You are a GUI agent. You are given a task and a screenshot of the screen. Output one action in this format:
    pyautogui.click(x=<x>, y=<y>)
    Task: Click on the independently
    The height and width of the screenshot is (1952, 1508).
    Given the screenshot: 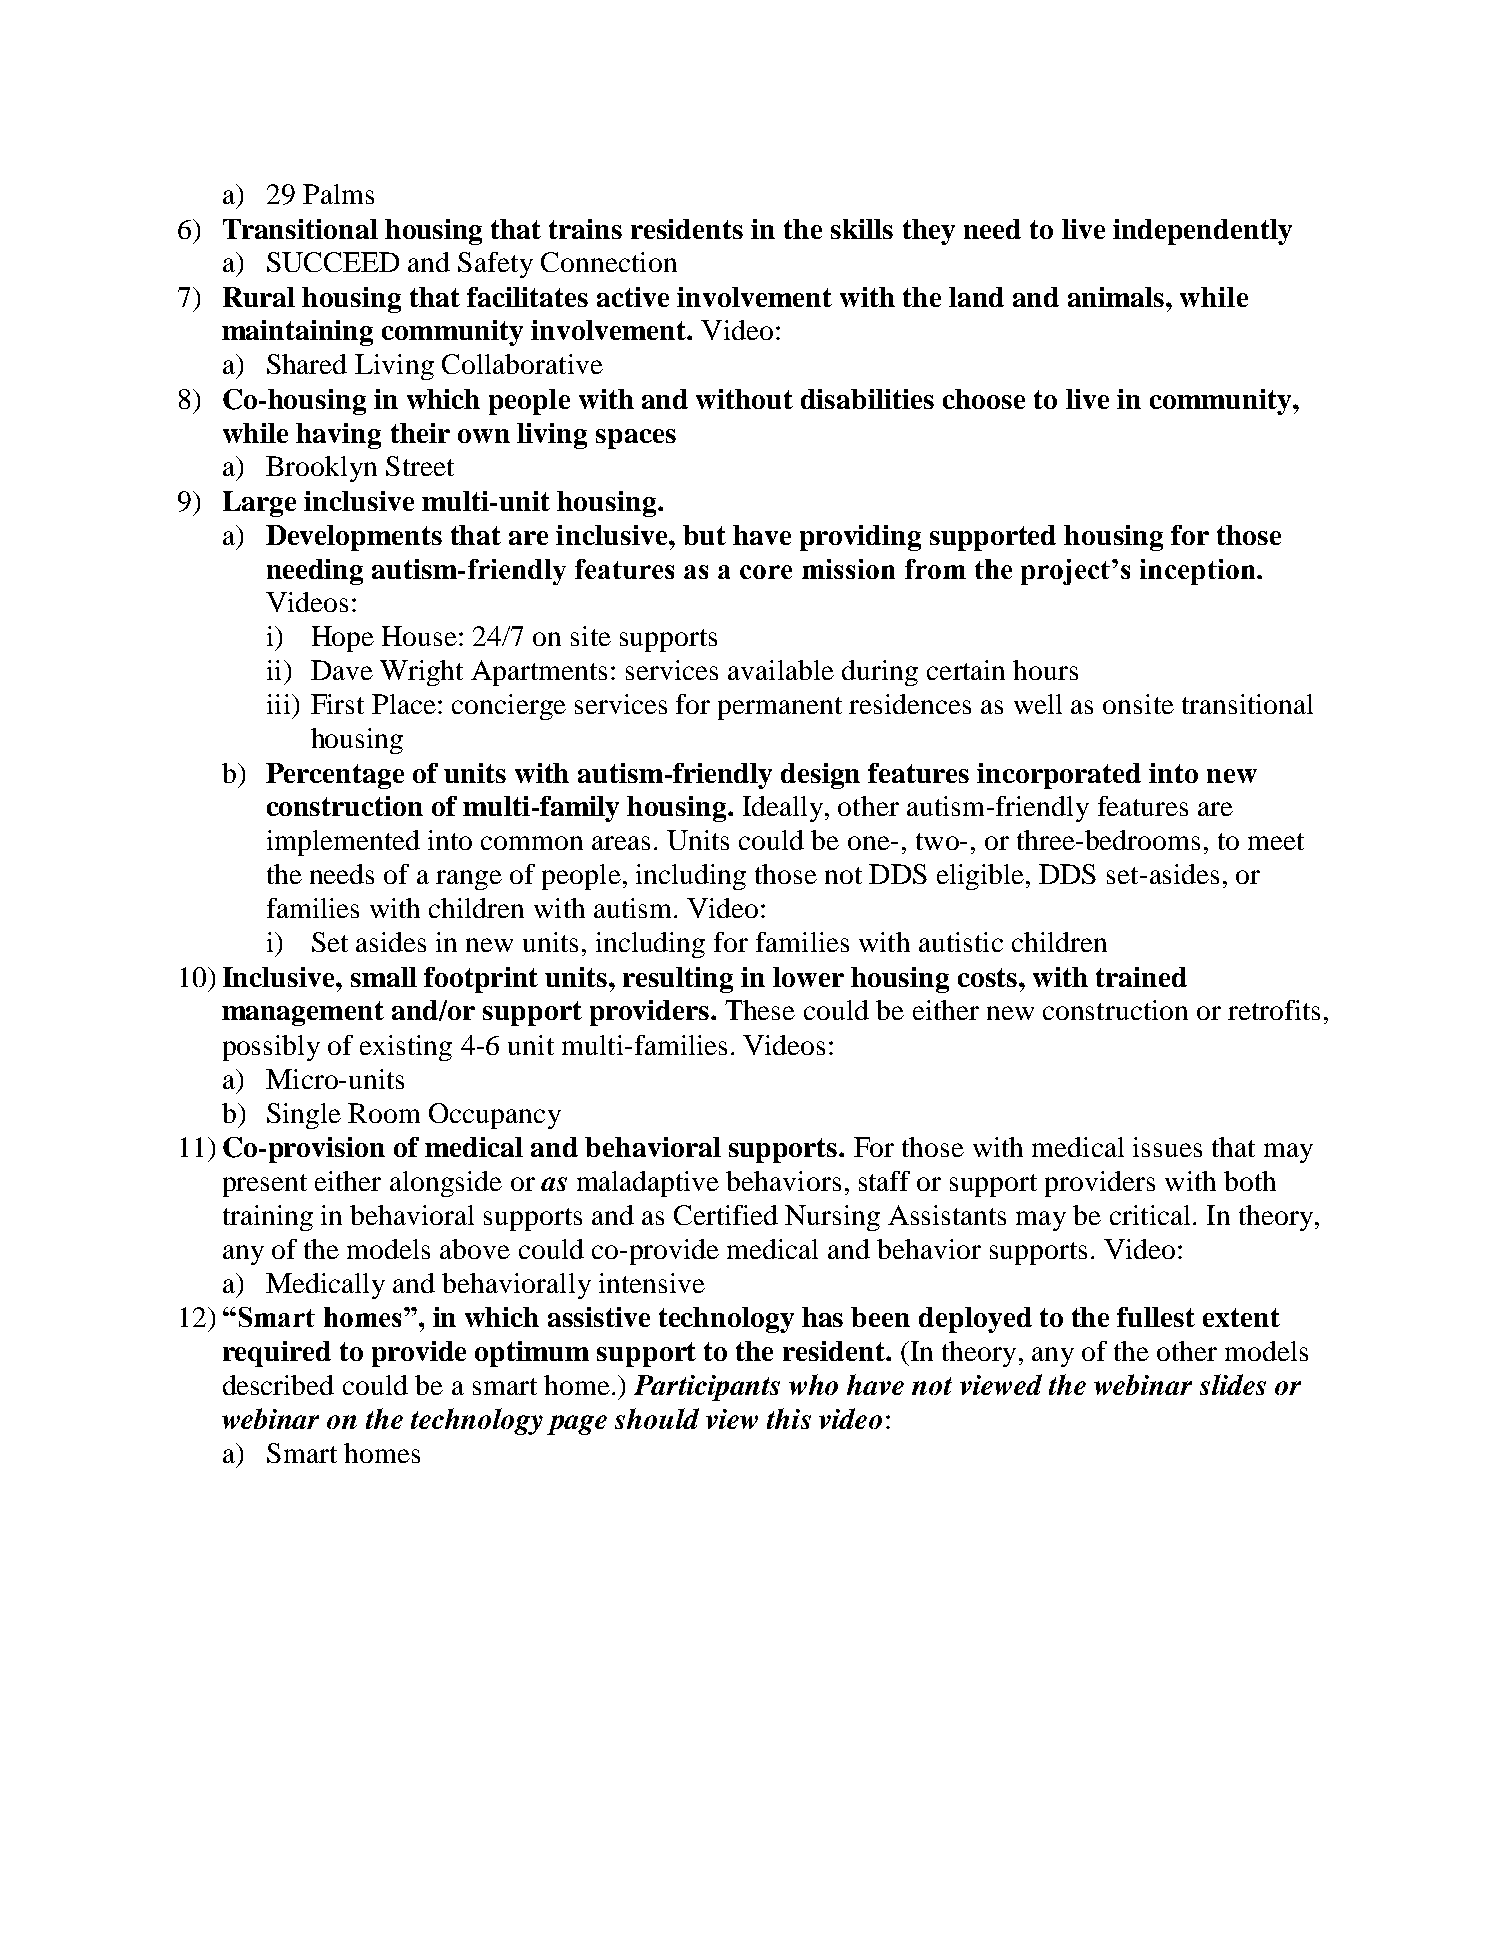 What is the action you would take?
    pyautogui.click(x=1202, y=232)
